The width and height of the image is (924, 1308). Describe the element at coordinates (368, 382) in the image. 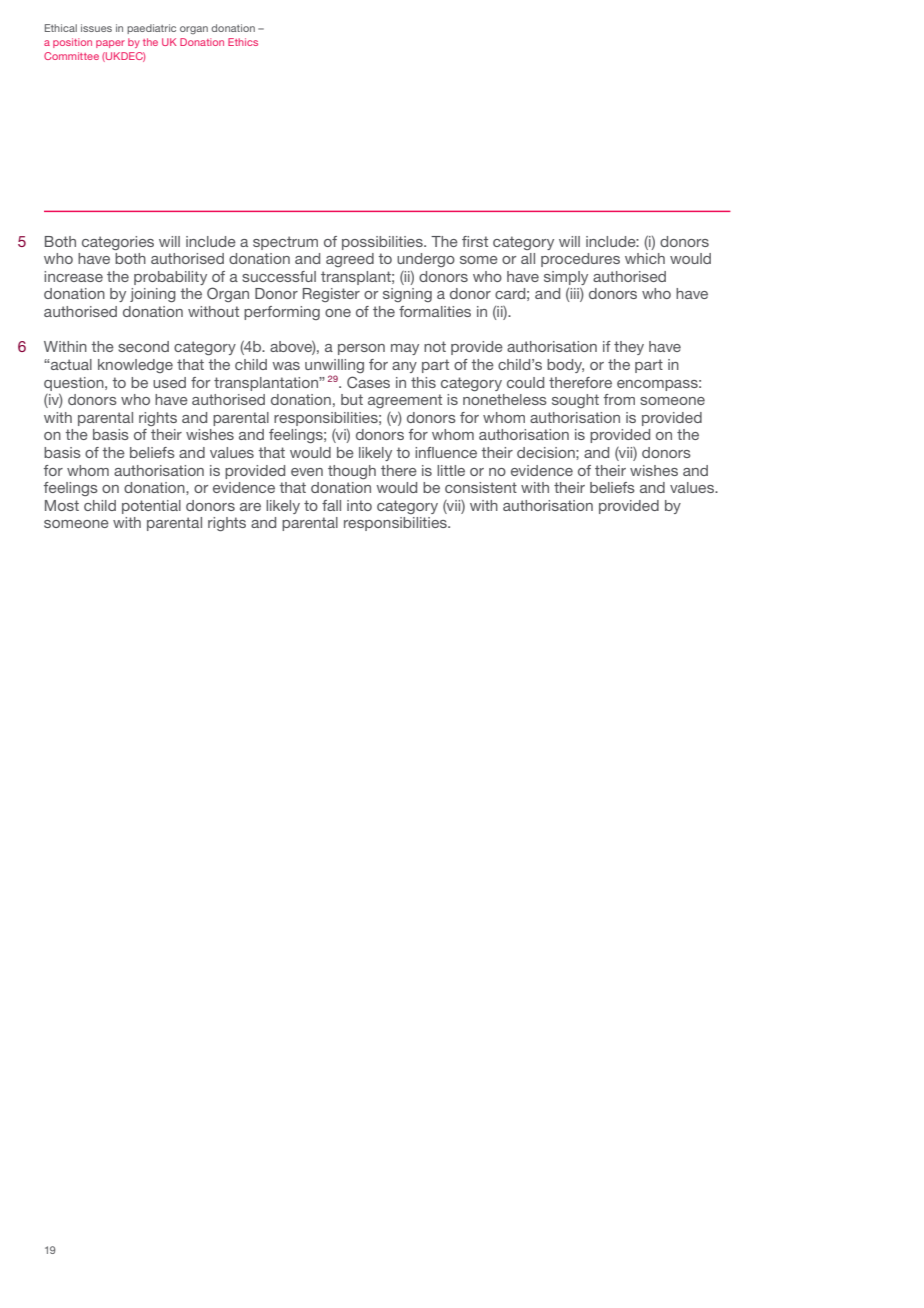

I see `Cases` at that location.
